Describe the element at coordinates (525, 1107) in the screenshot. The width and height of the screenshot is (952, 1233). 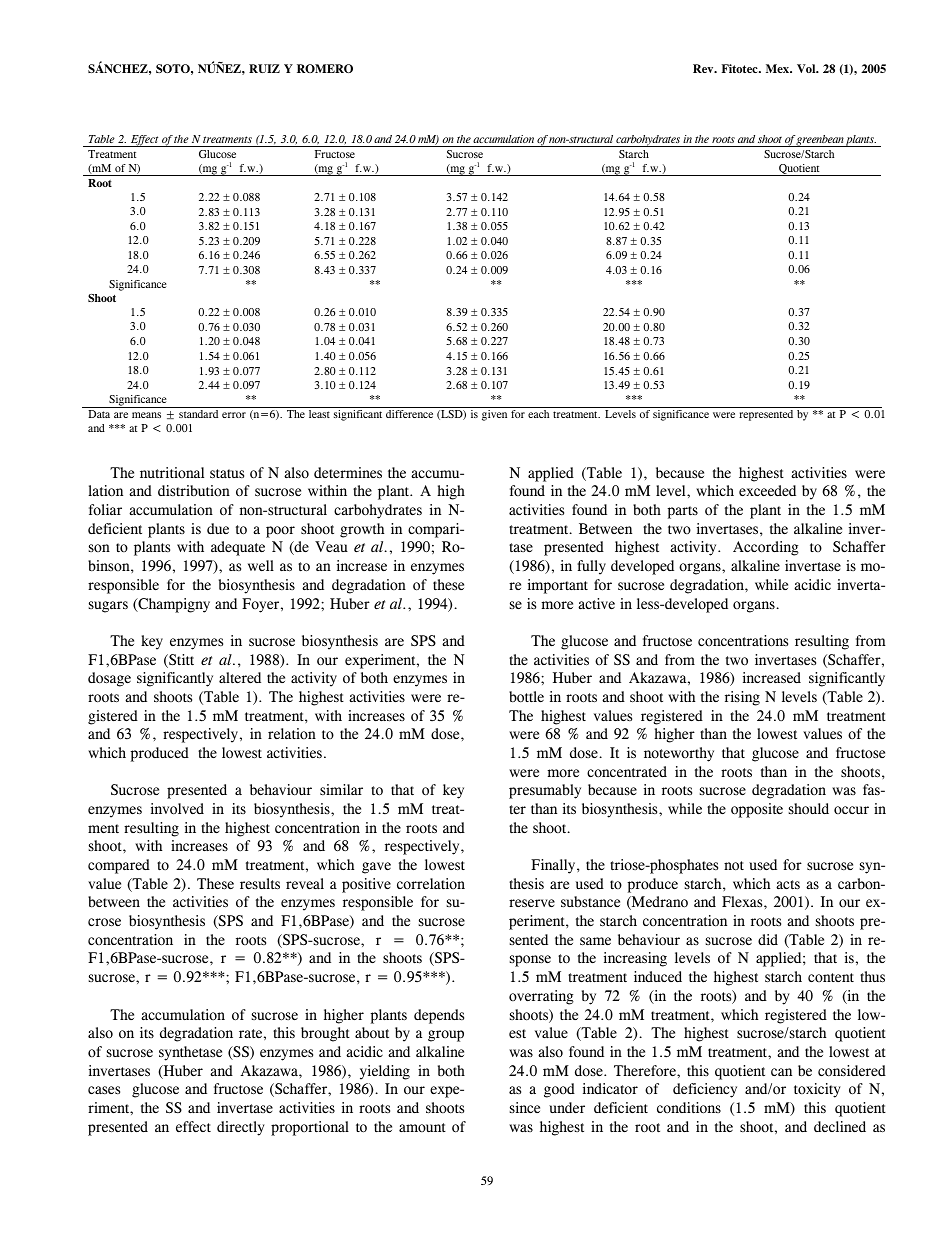
I see `since` at that location.
